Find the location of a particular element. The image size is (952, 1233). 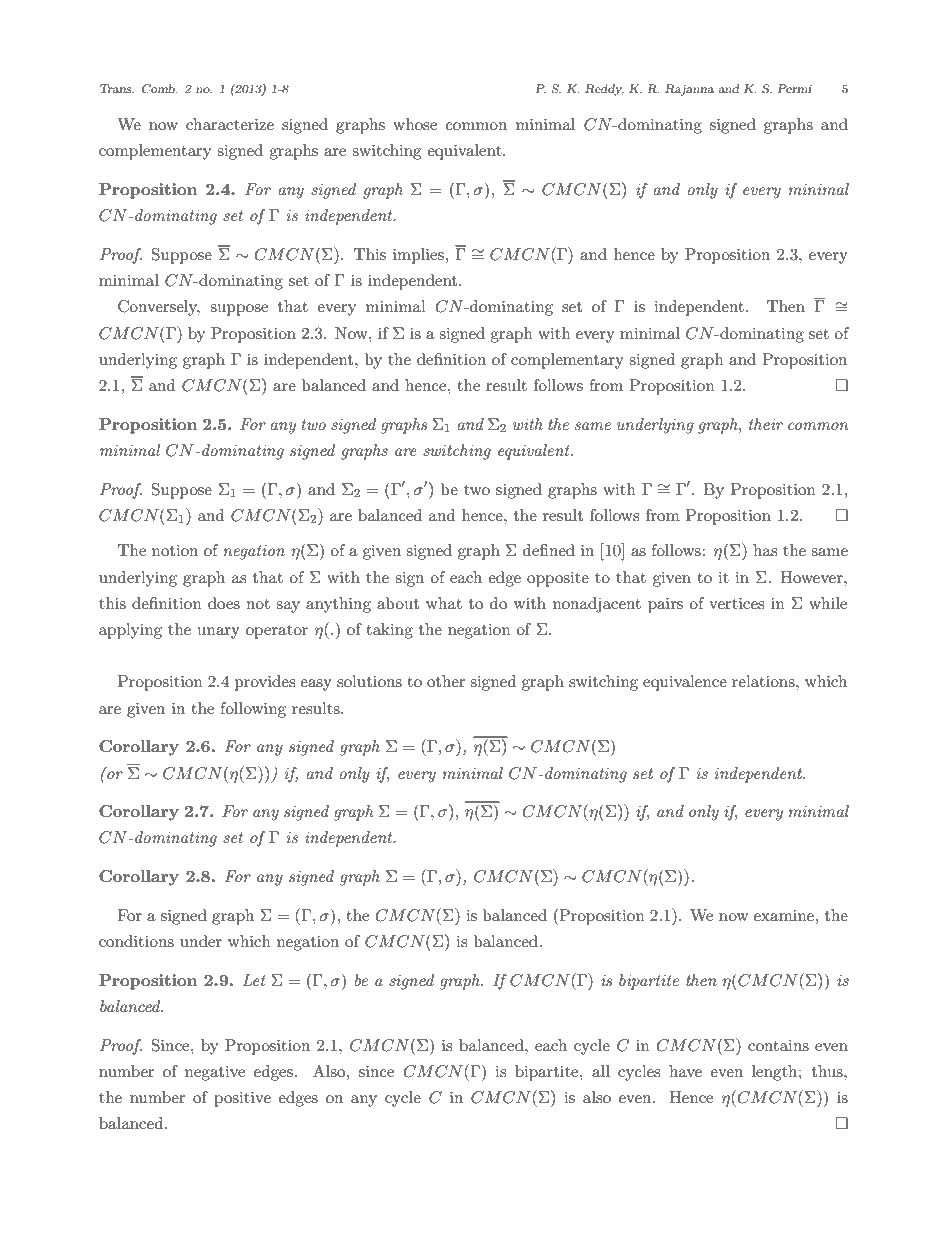

negative is located at coordinates (215, 1073).
